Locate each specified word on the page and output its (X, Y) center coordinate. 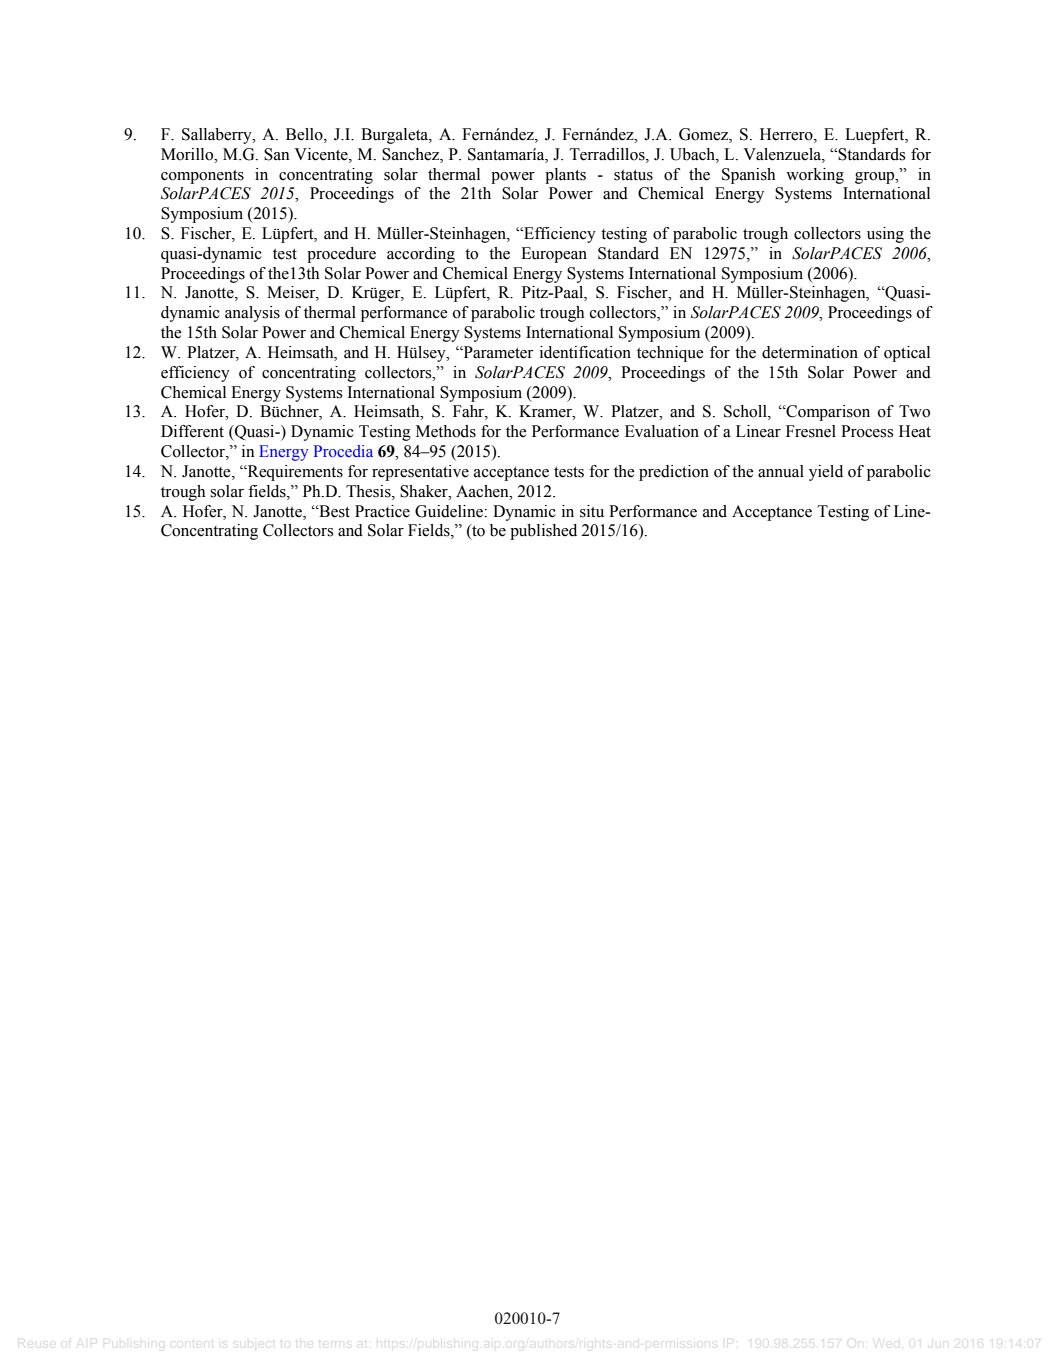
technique (670, 354)
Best (333, 511)
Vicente (322, 154)
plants (565, 176)
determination (810, 352)
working (815, 176)
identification (585, 352)
